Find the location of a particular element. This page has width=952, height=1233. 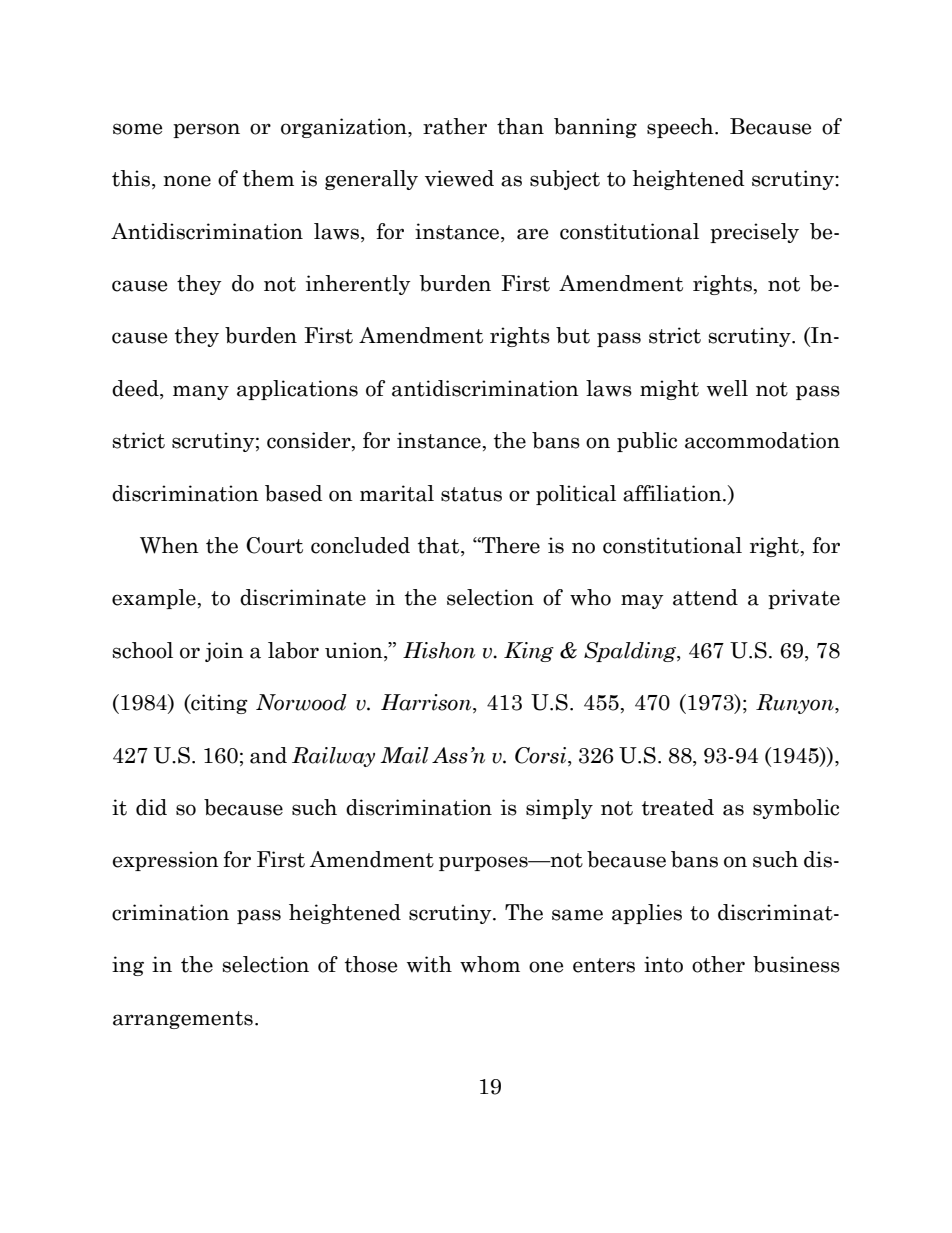

but is located at coordinates (573, 335).
